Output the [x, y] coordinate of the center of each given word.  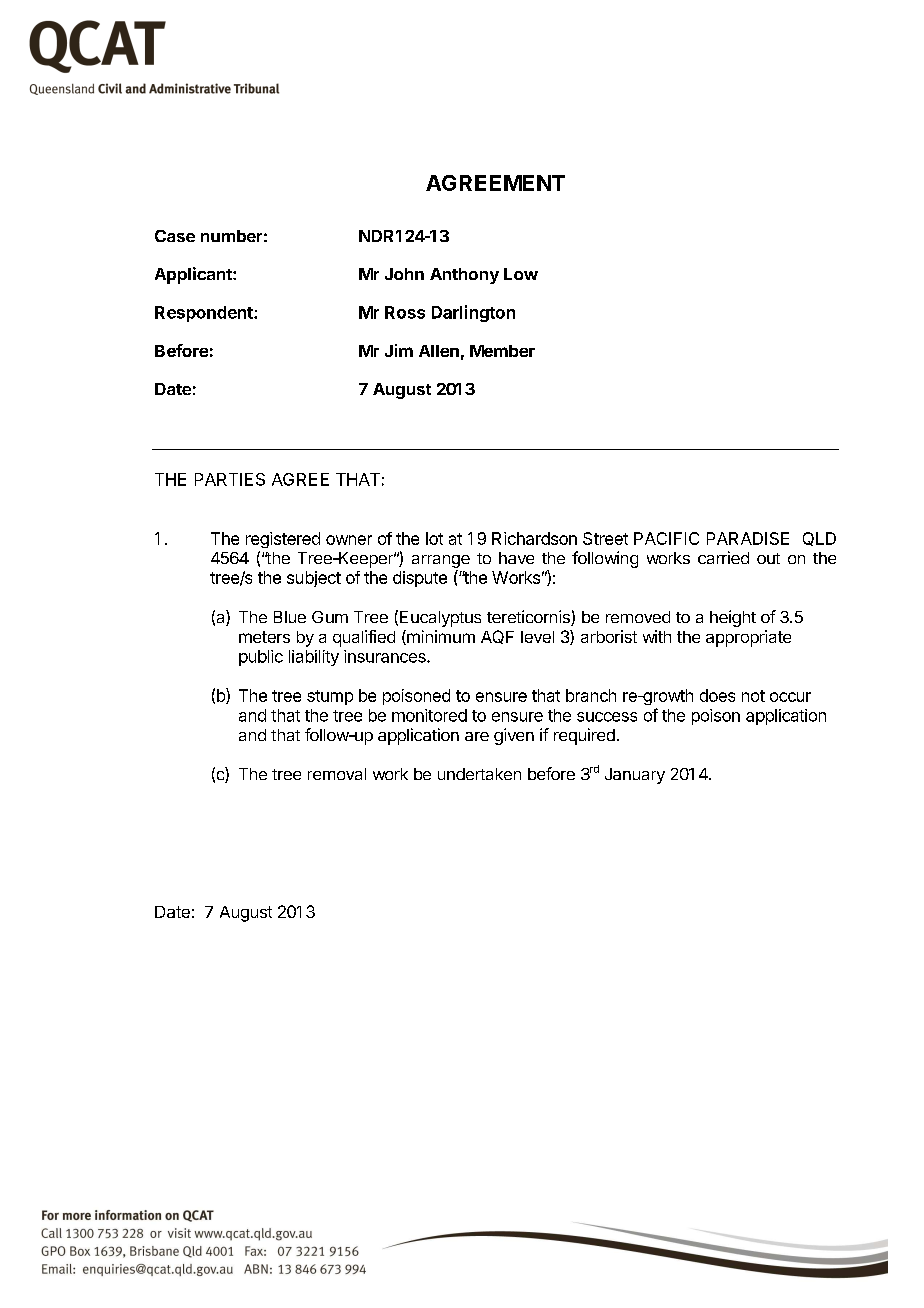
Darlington [473, 313]
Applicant [194, 275]
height [733, 618]
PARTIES [230, 479]
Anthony [464, 276]
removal [337, 774]
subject [314, 579]
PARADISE [748, 538]
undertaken [479, 774]
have [516, 558]
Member [502, 351]
